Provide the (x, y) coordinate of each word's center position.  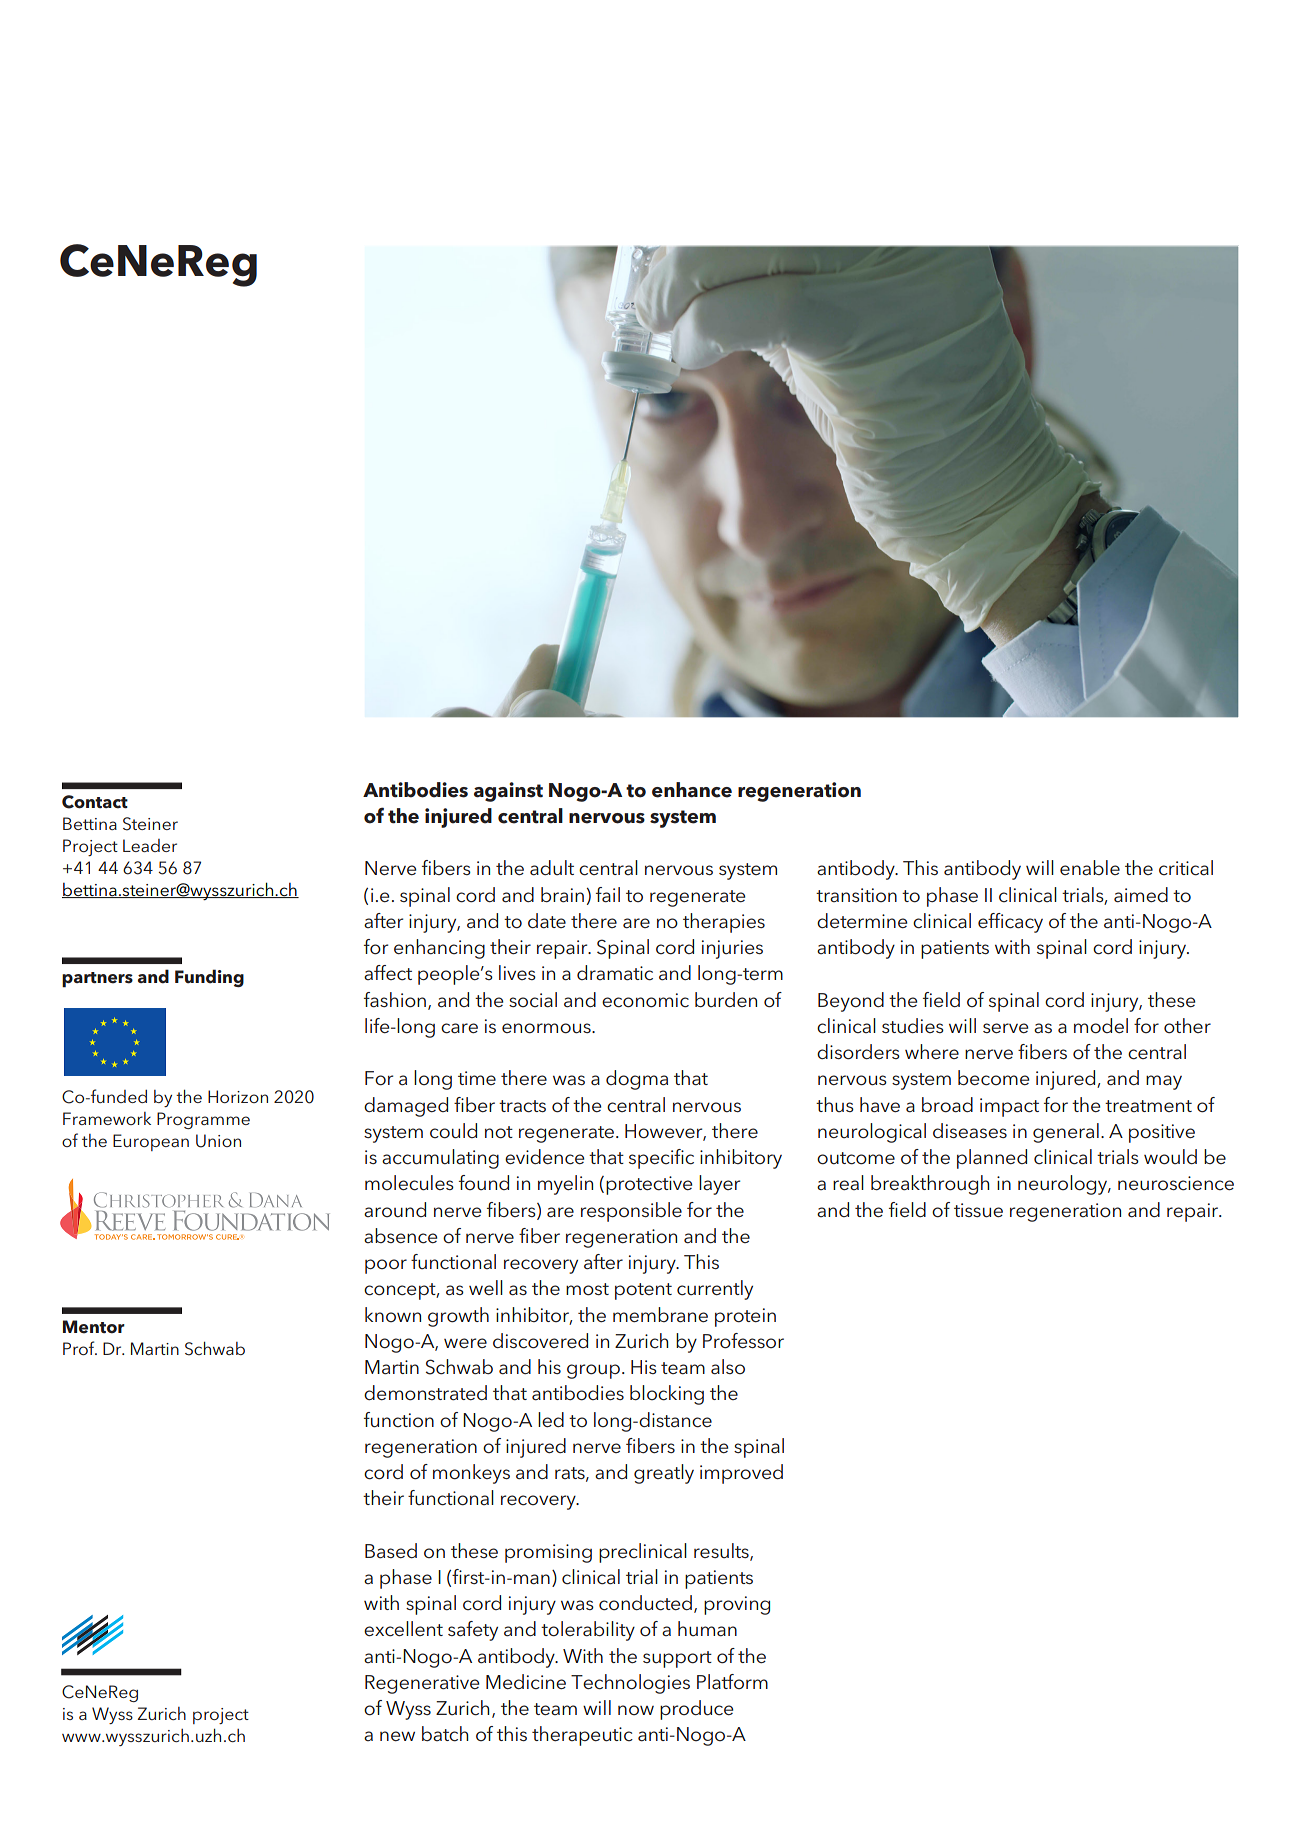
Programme (203, 1120)
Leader (150, 845)
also (728, 1367)
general (1066, 1133)
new (397, 1736)
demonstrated (425, 1393)
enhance (692, 790)
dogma (637, 1080)
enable (1090, 867)
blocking (667, 1395)
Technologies (630, 1684)
